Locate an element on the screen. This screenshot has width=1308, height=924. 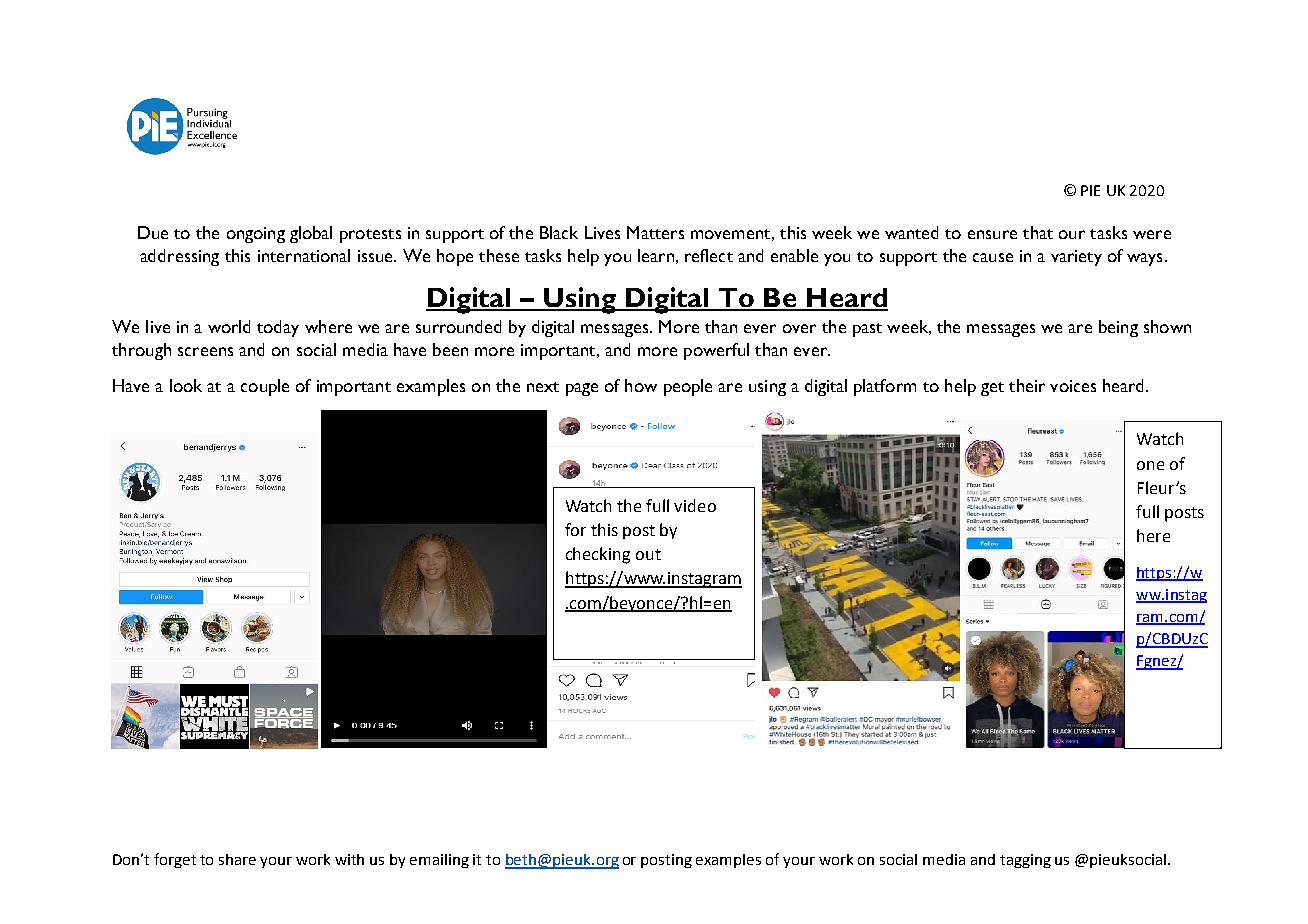
video is located at coordinates (695, 505).
